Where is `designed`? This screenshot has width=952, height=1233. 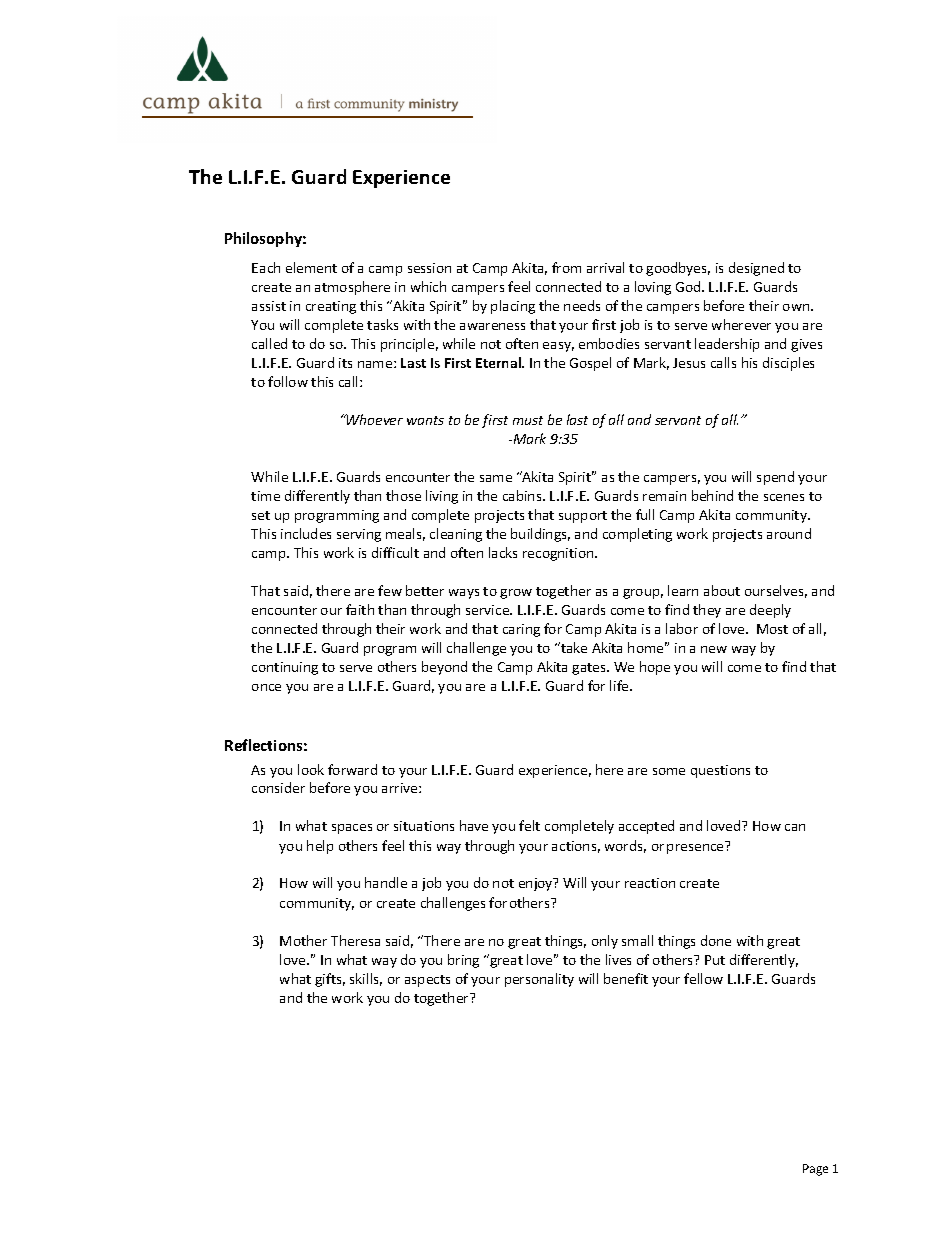
designed is located at coordinates (756, 269).
